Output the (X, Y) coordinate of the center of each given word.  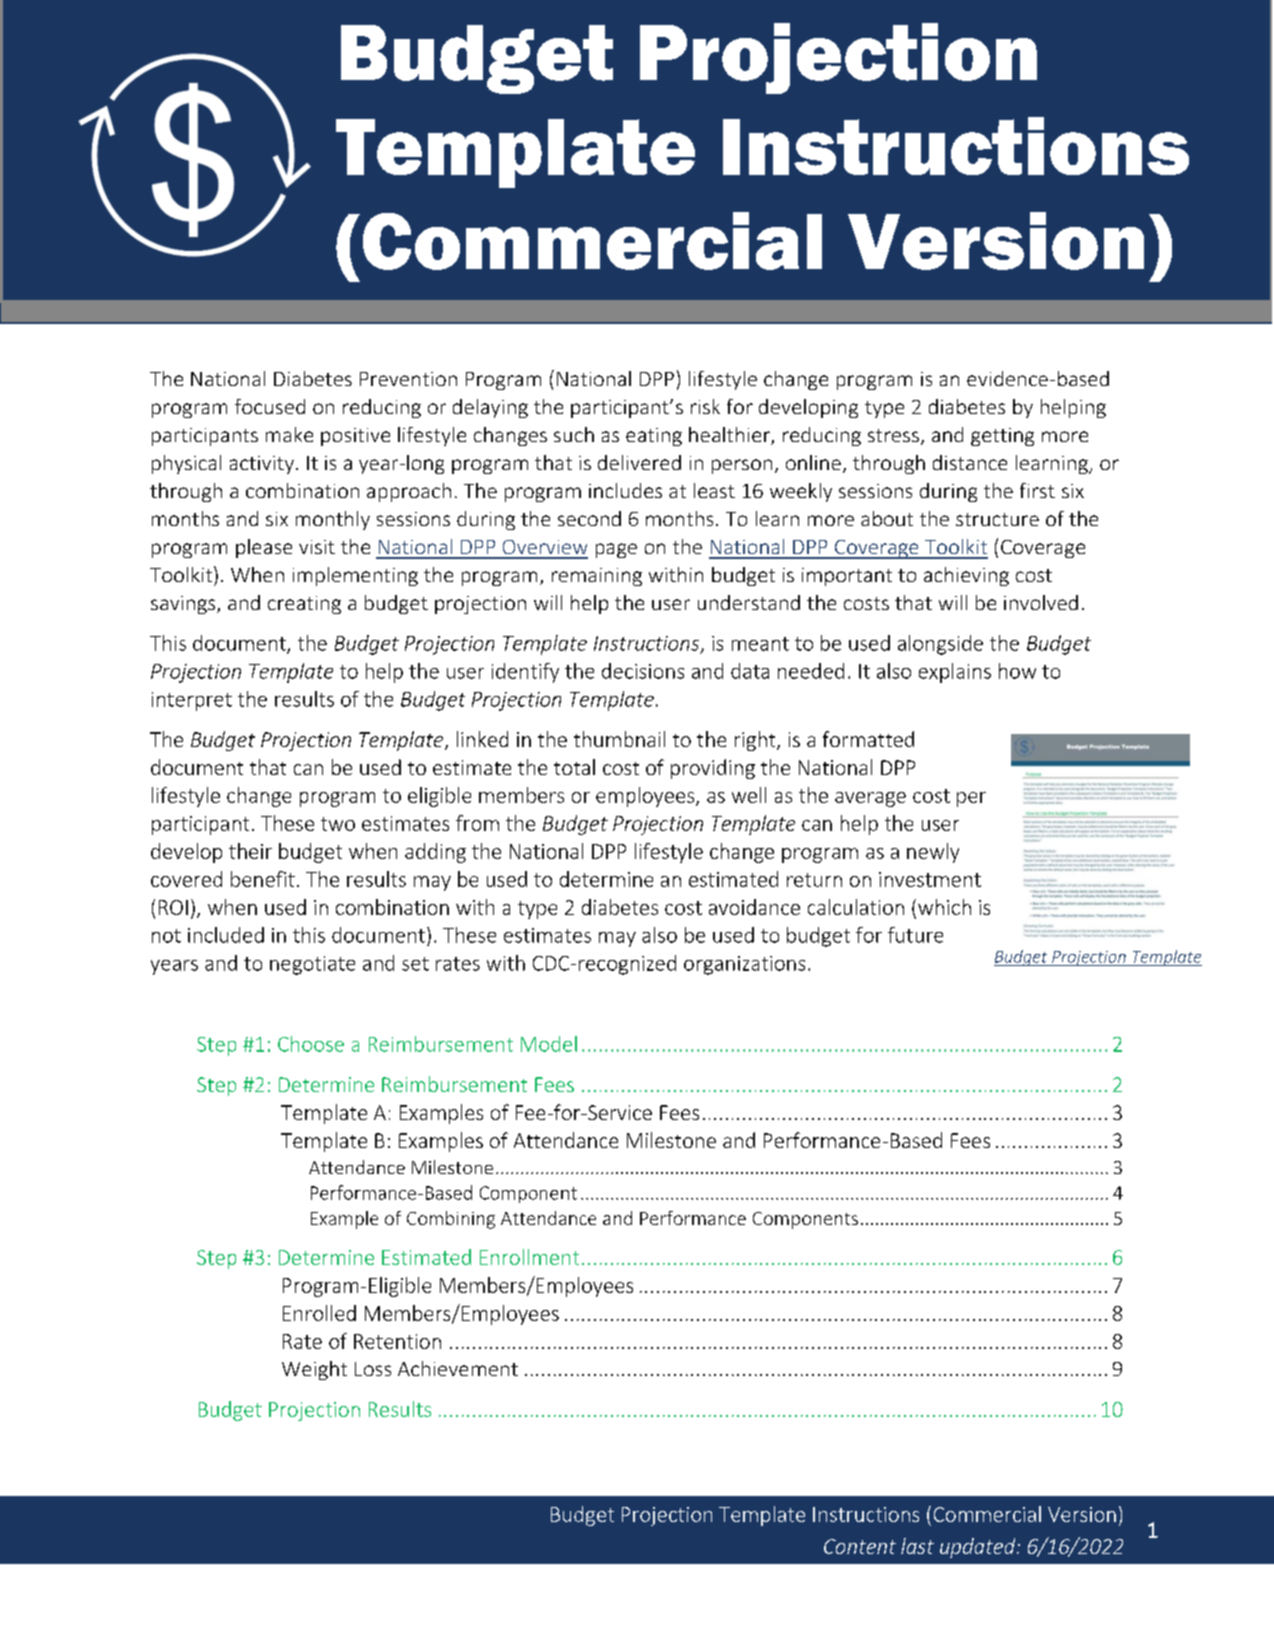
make (289, 434)
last (917, 1546)
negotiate (312, 965)
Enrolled (319, 1313)
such (574, 434)
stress (893, 435)
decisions (643, 671)
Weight (314, 1370)
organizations (744, 965)
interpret (192, 701)
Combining (451, 1220)
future (915, 935)
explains (955, 673)
